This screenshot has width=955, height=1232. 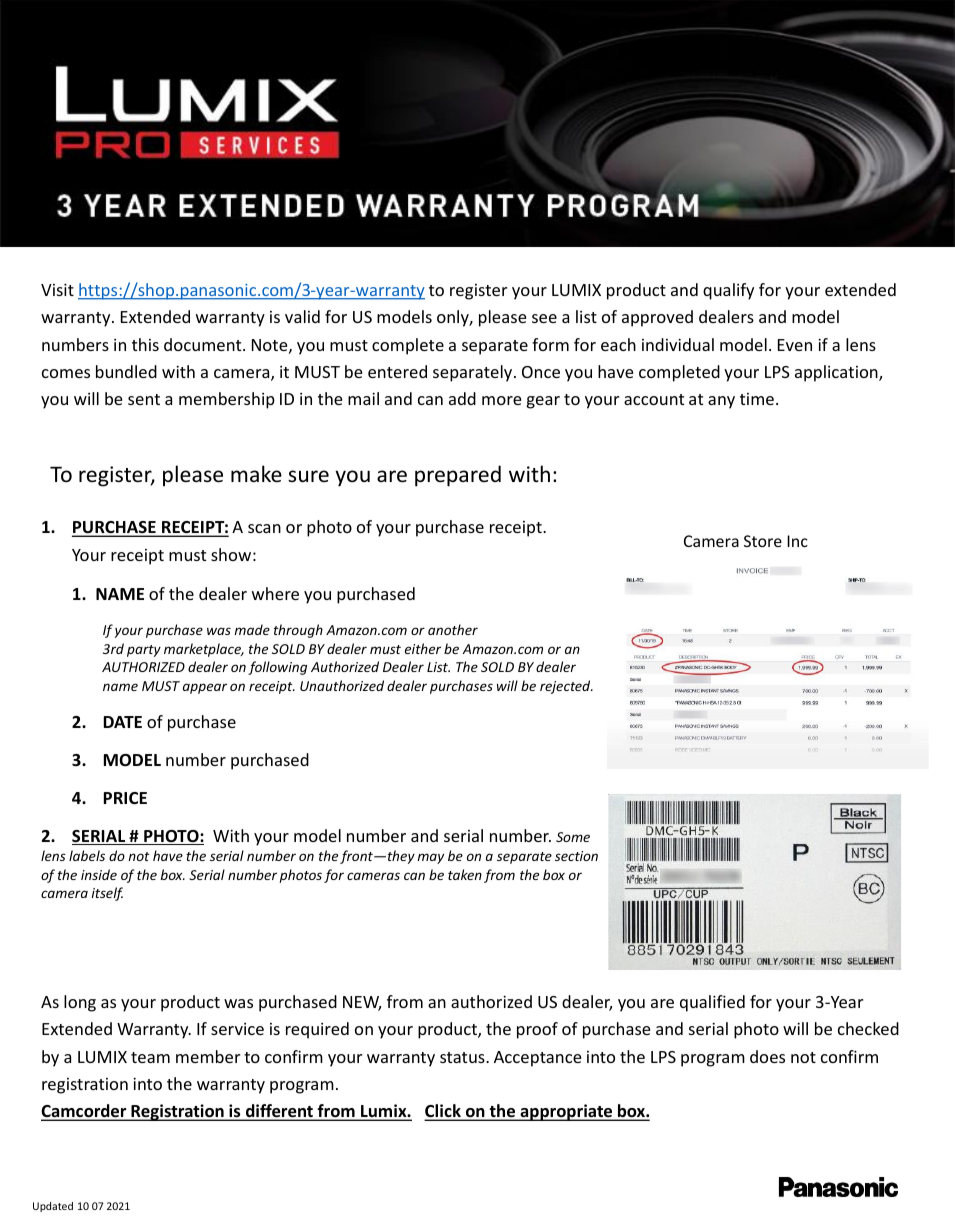 I want to click on Store, so click(x=763, y=541).
